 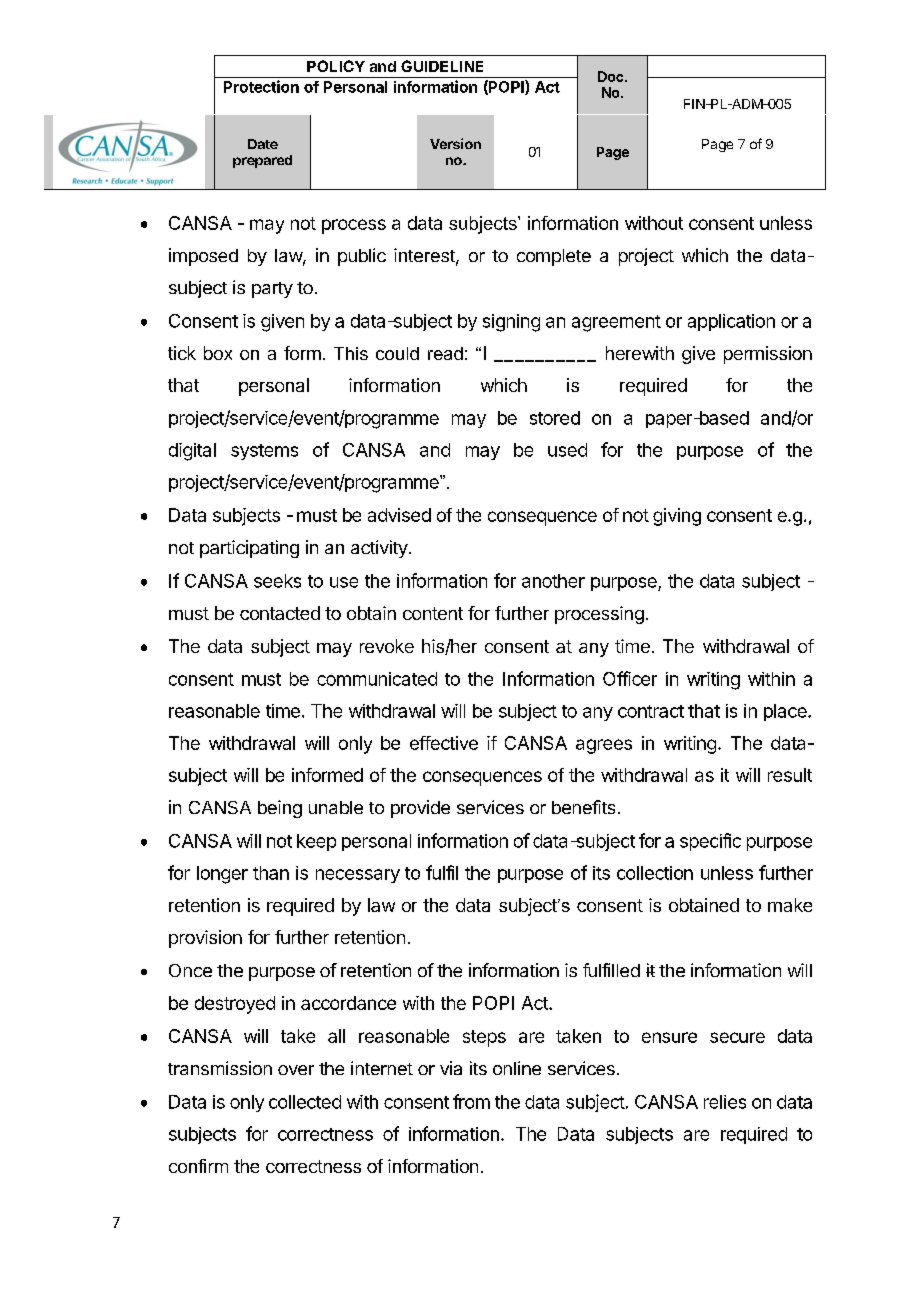 What do you see at coordinates (271, 873) in the screenshot?
I see `than` at bounding box center [271, 873].
